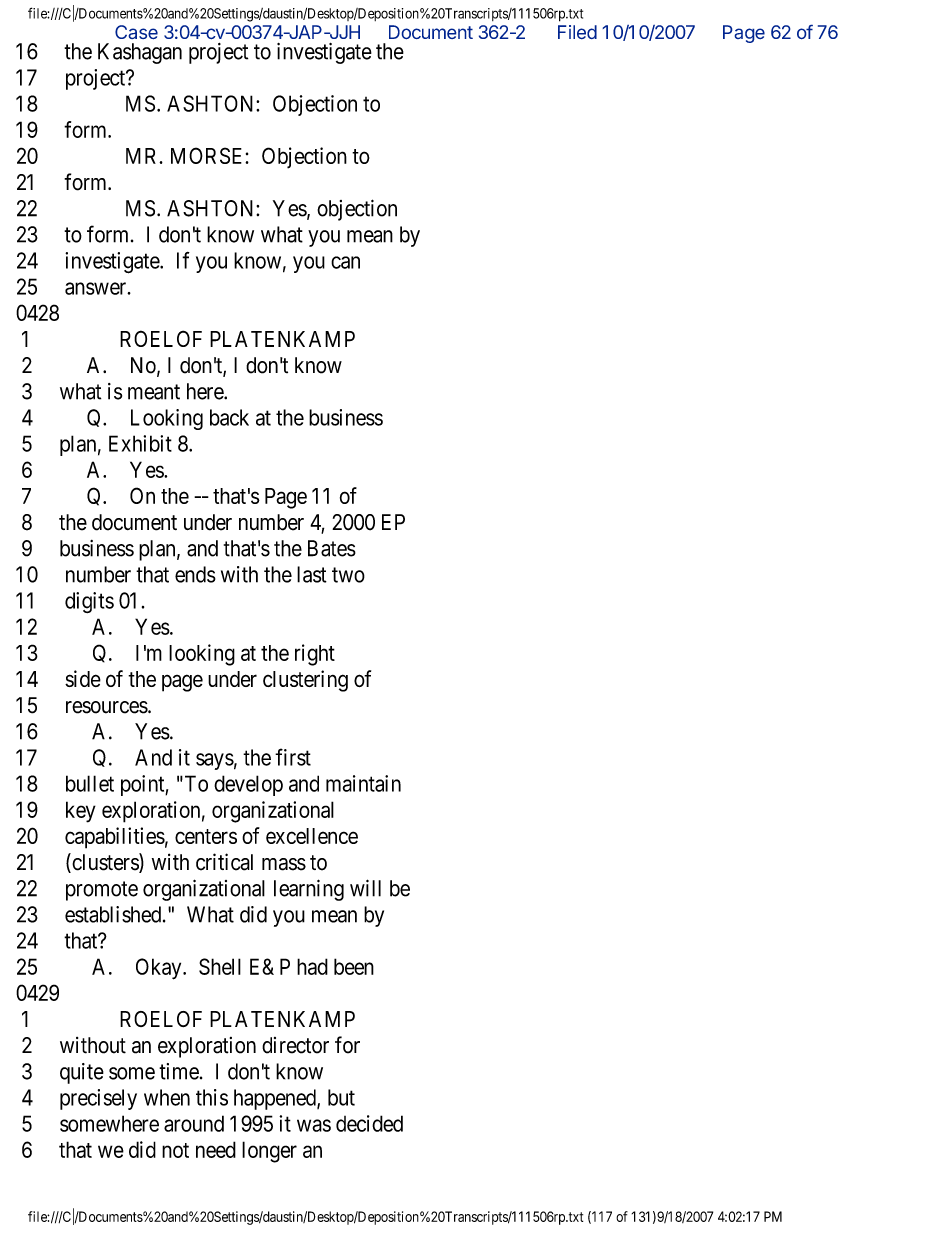 Image resolution: width=952 pixels, height=1233 pixels. What do you see at coordinates (89, 602) in the screenshot?
I see `digits` at bounding box center [89, 602].
